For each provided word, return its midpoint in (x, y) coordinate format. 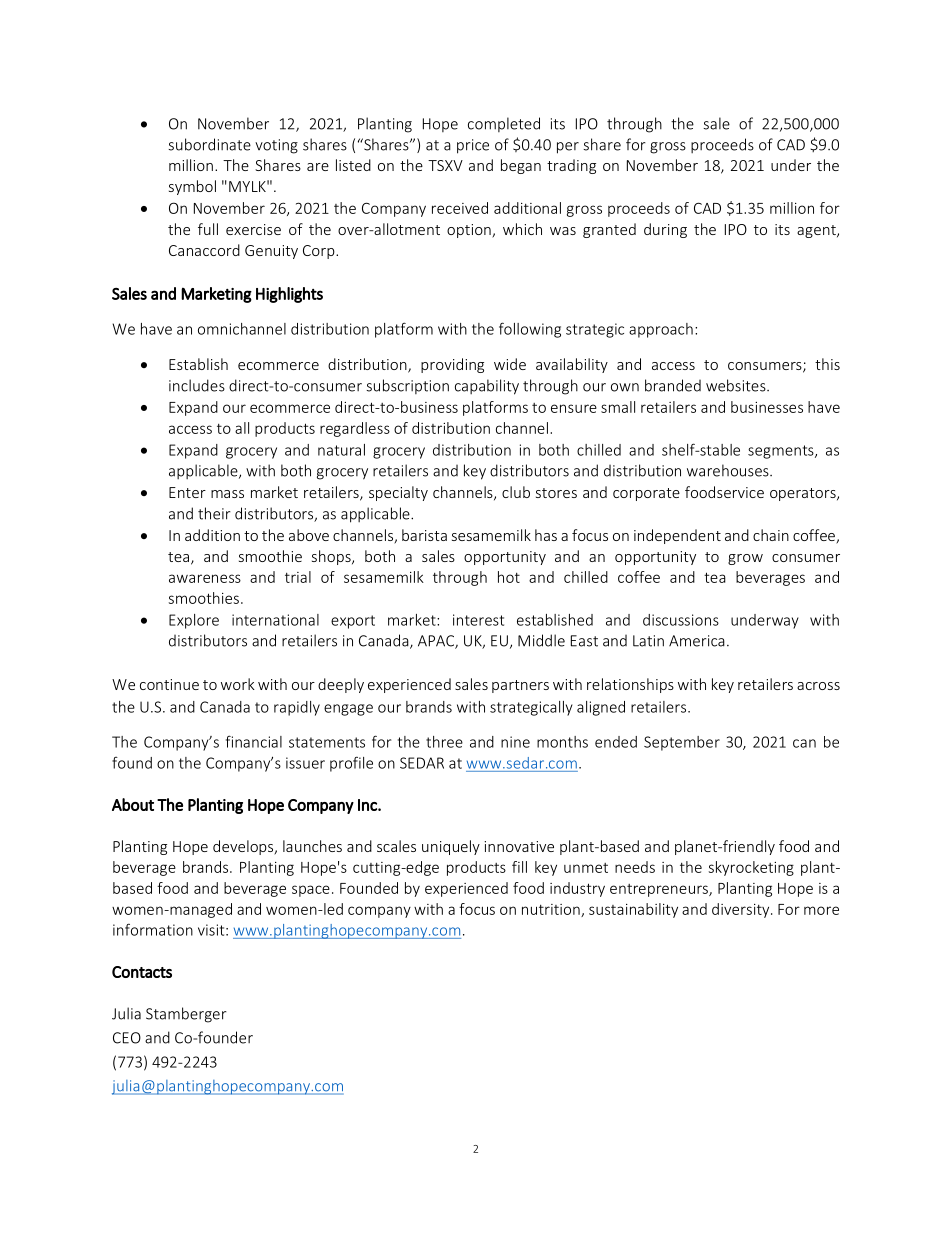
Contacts (142, 972)
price (473, 146)
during (665, 230)
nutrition (552, 910)
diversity (742, 910)
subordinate (209, 144)
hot (509, 577)
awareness (205, 578)
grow (745, 559)
